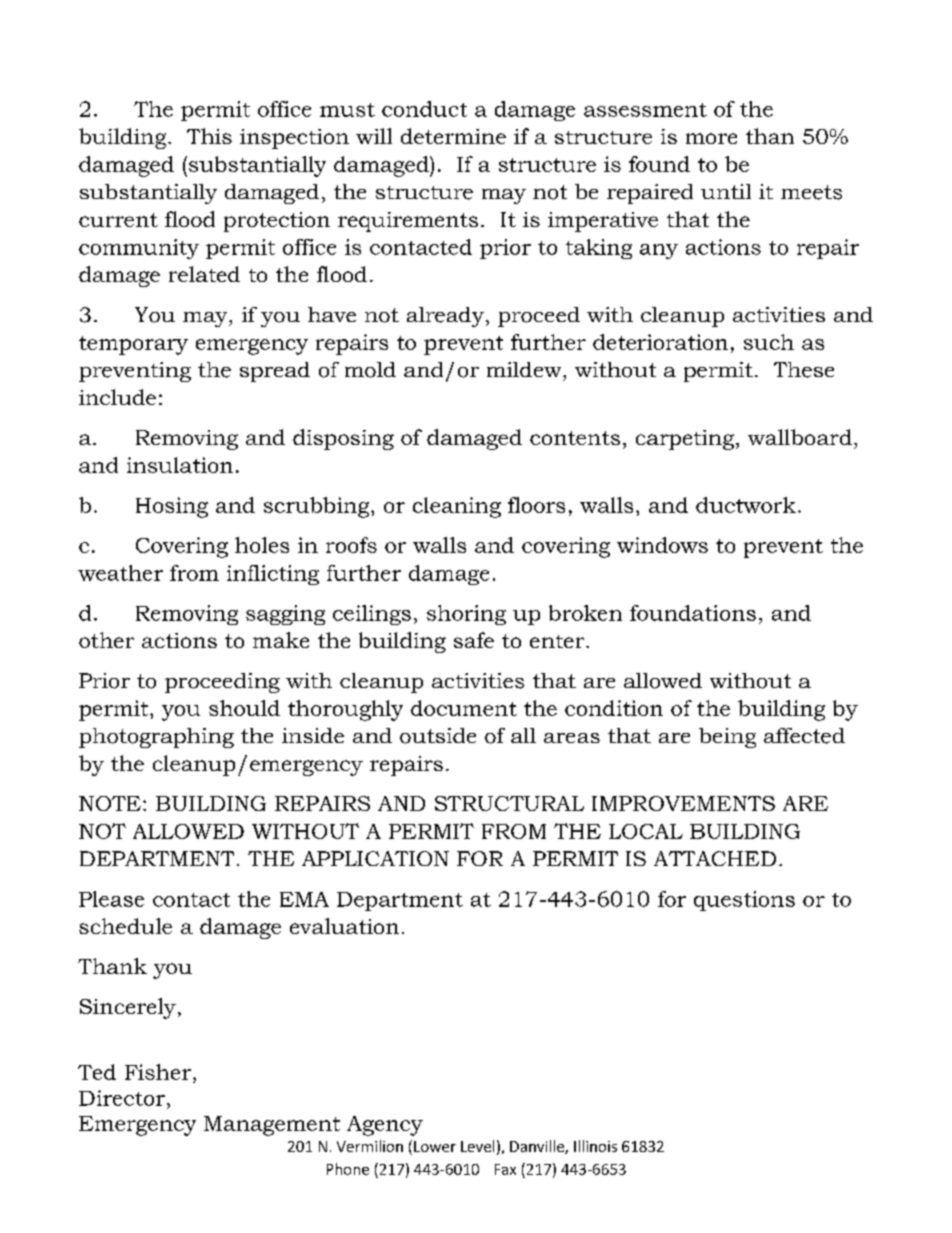 The height and width of the screenshot is (1233, 952). What do you see at coordinates (595, 1146) in the screenshot?
I see `Illinois` at bounding box center [595, 1146].
